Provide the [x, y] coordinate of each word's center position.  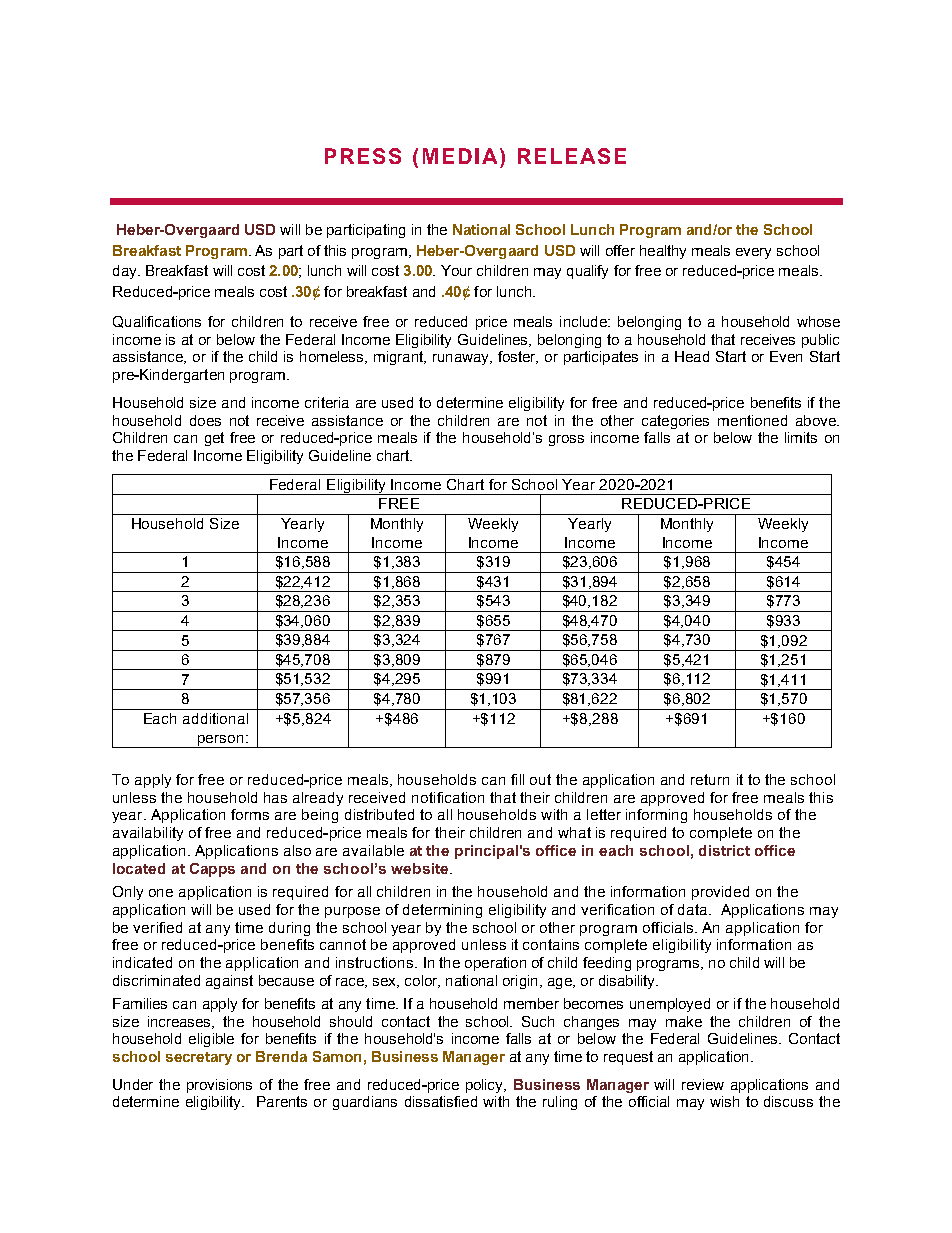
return [710, 779]
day [126, 272]
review [703, 1084]
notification [448, 797]
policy [486, 1086]
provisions [219, 1086]
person [221, 741]
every [753, 253]
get [214, 439]
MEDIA [460, 156]
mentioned [752, 420]
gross [566, 440]
